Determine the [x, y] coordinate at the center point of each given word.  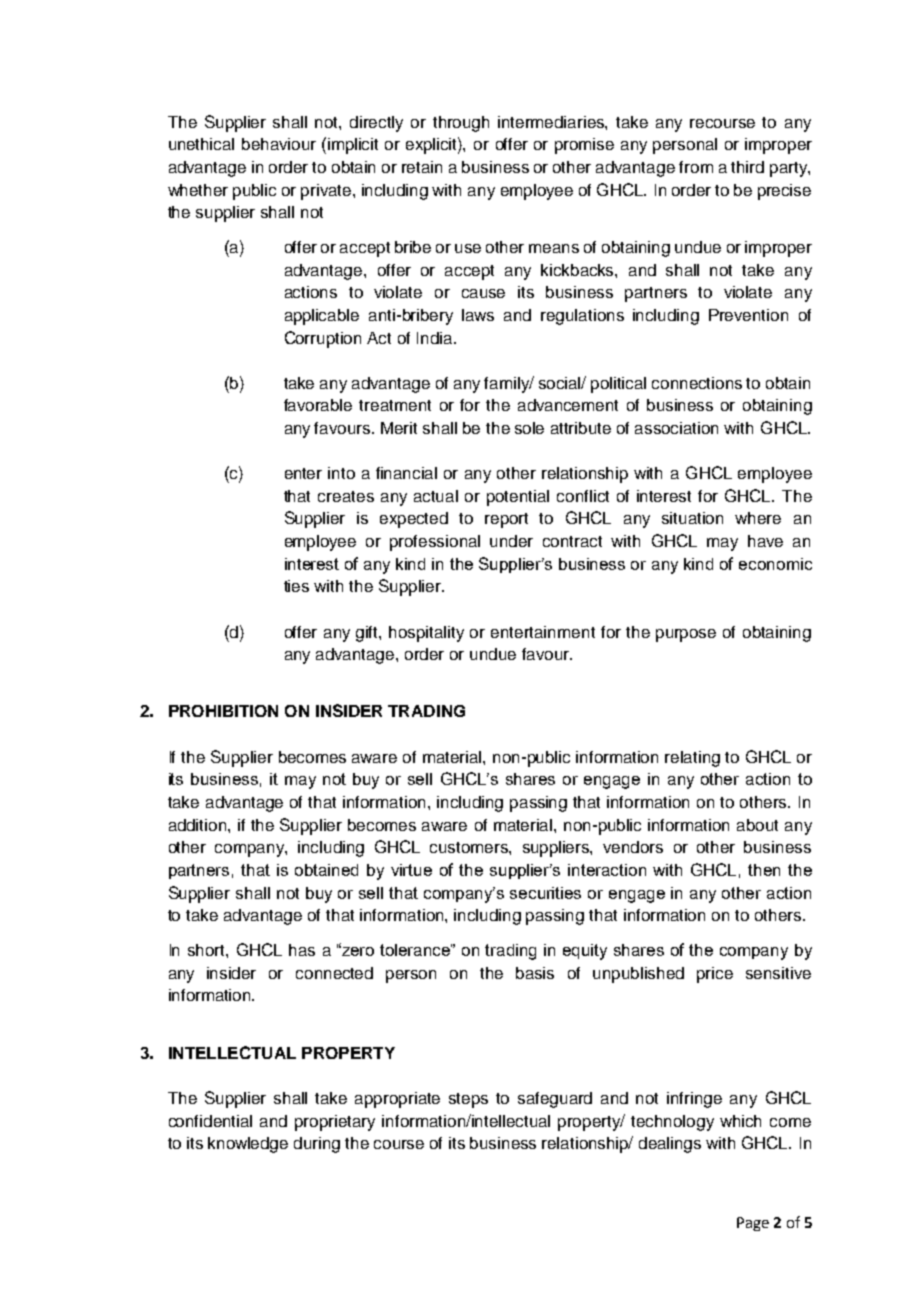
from [696, 167]
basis [535, 973]
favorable [318, 405]
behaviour [279, 144]
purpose [686, 635]
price [715, 975]
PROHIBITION [223, 711]
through [461, 124]
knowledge [248, 1145]
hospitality [426, 634]
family [508, 385]
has [302, 950]
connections [697, 383]
